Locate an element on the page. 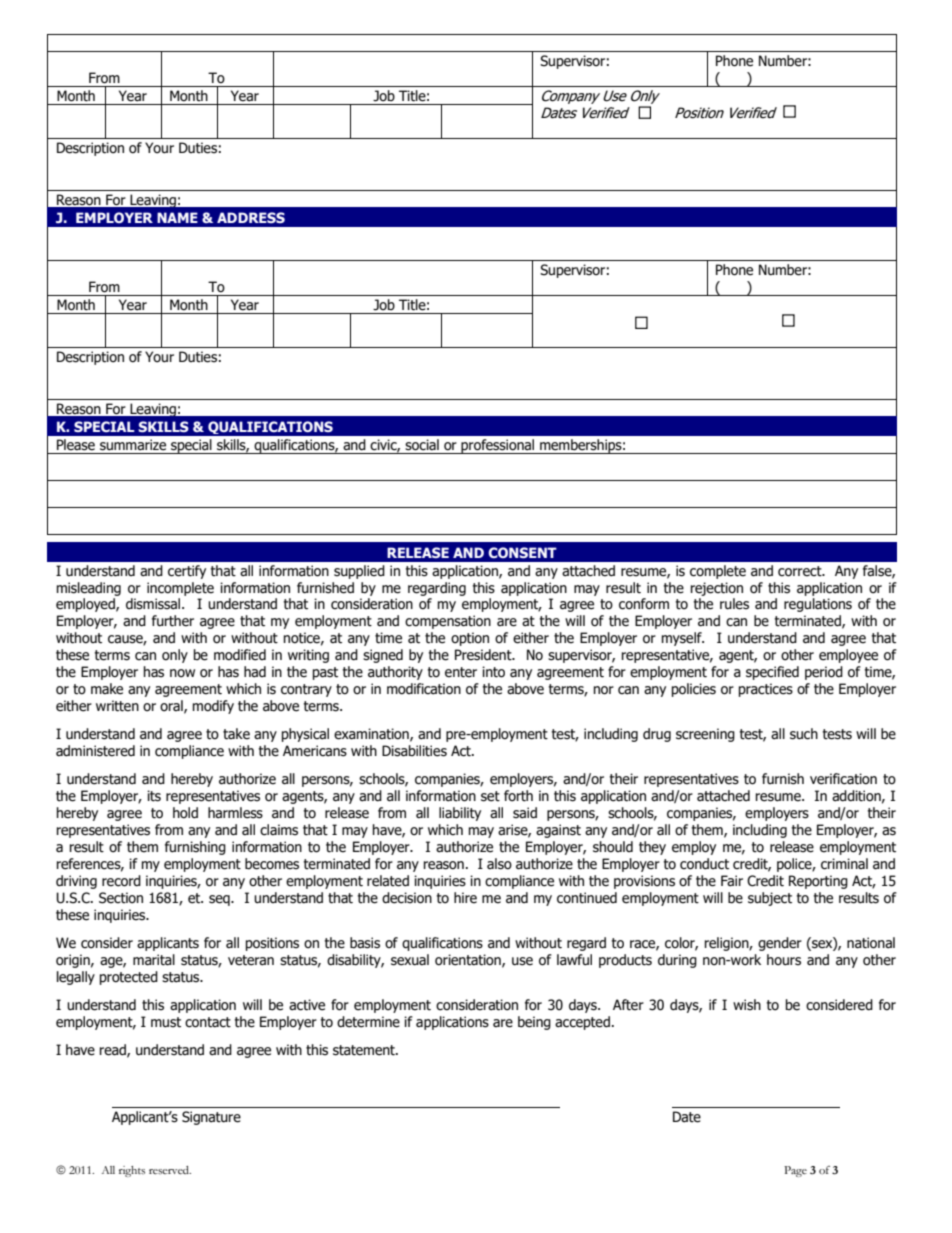 This document has height=1233, width=952. ADDRESS is located at coordinates (251, 217).
